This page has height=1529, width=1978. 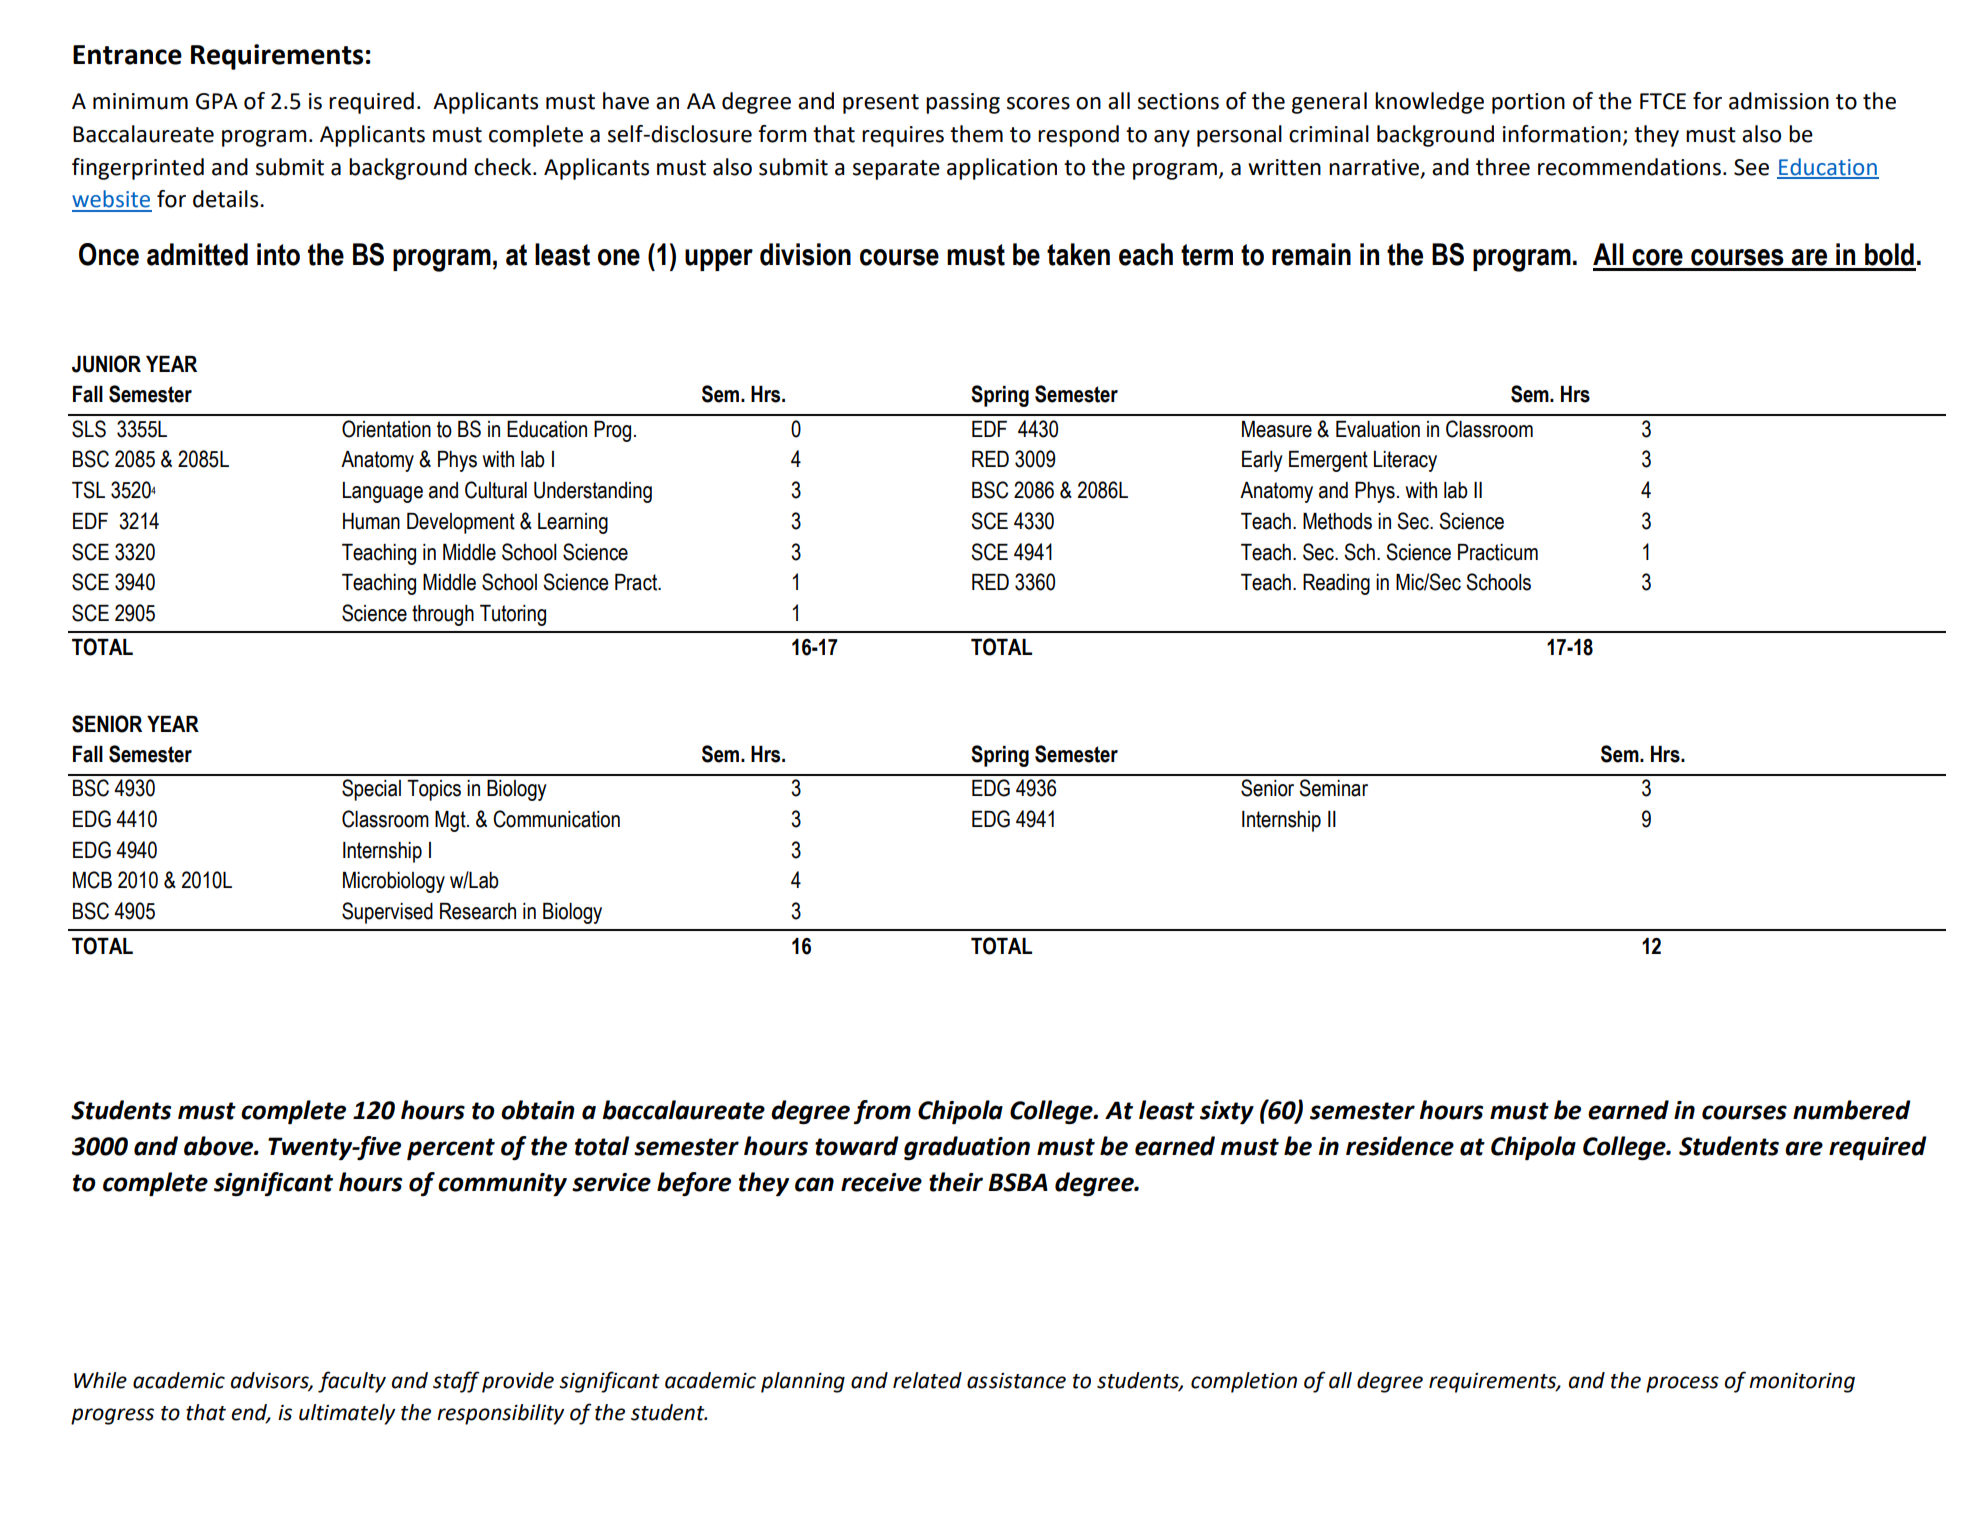 What do you see at coordinates (1333, 788) in the page?
I see `Seminar` at bounding box center [1333, 788].
